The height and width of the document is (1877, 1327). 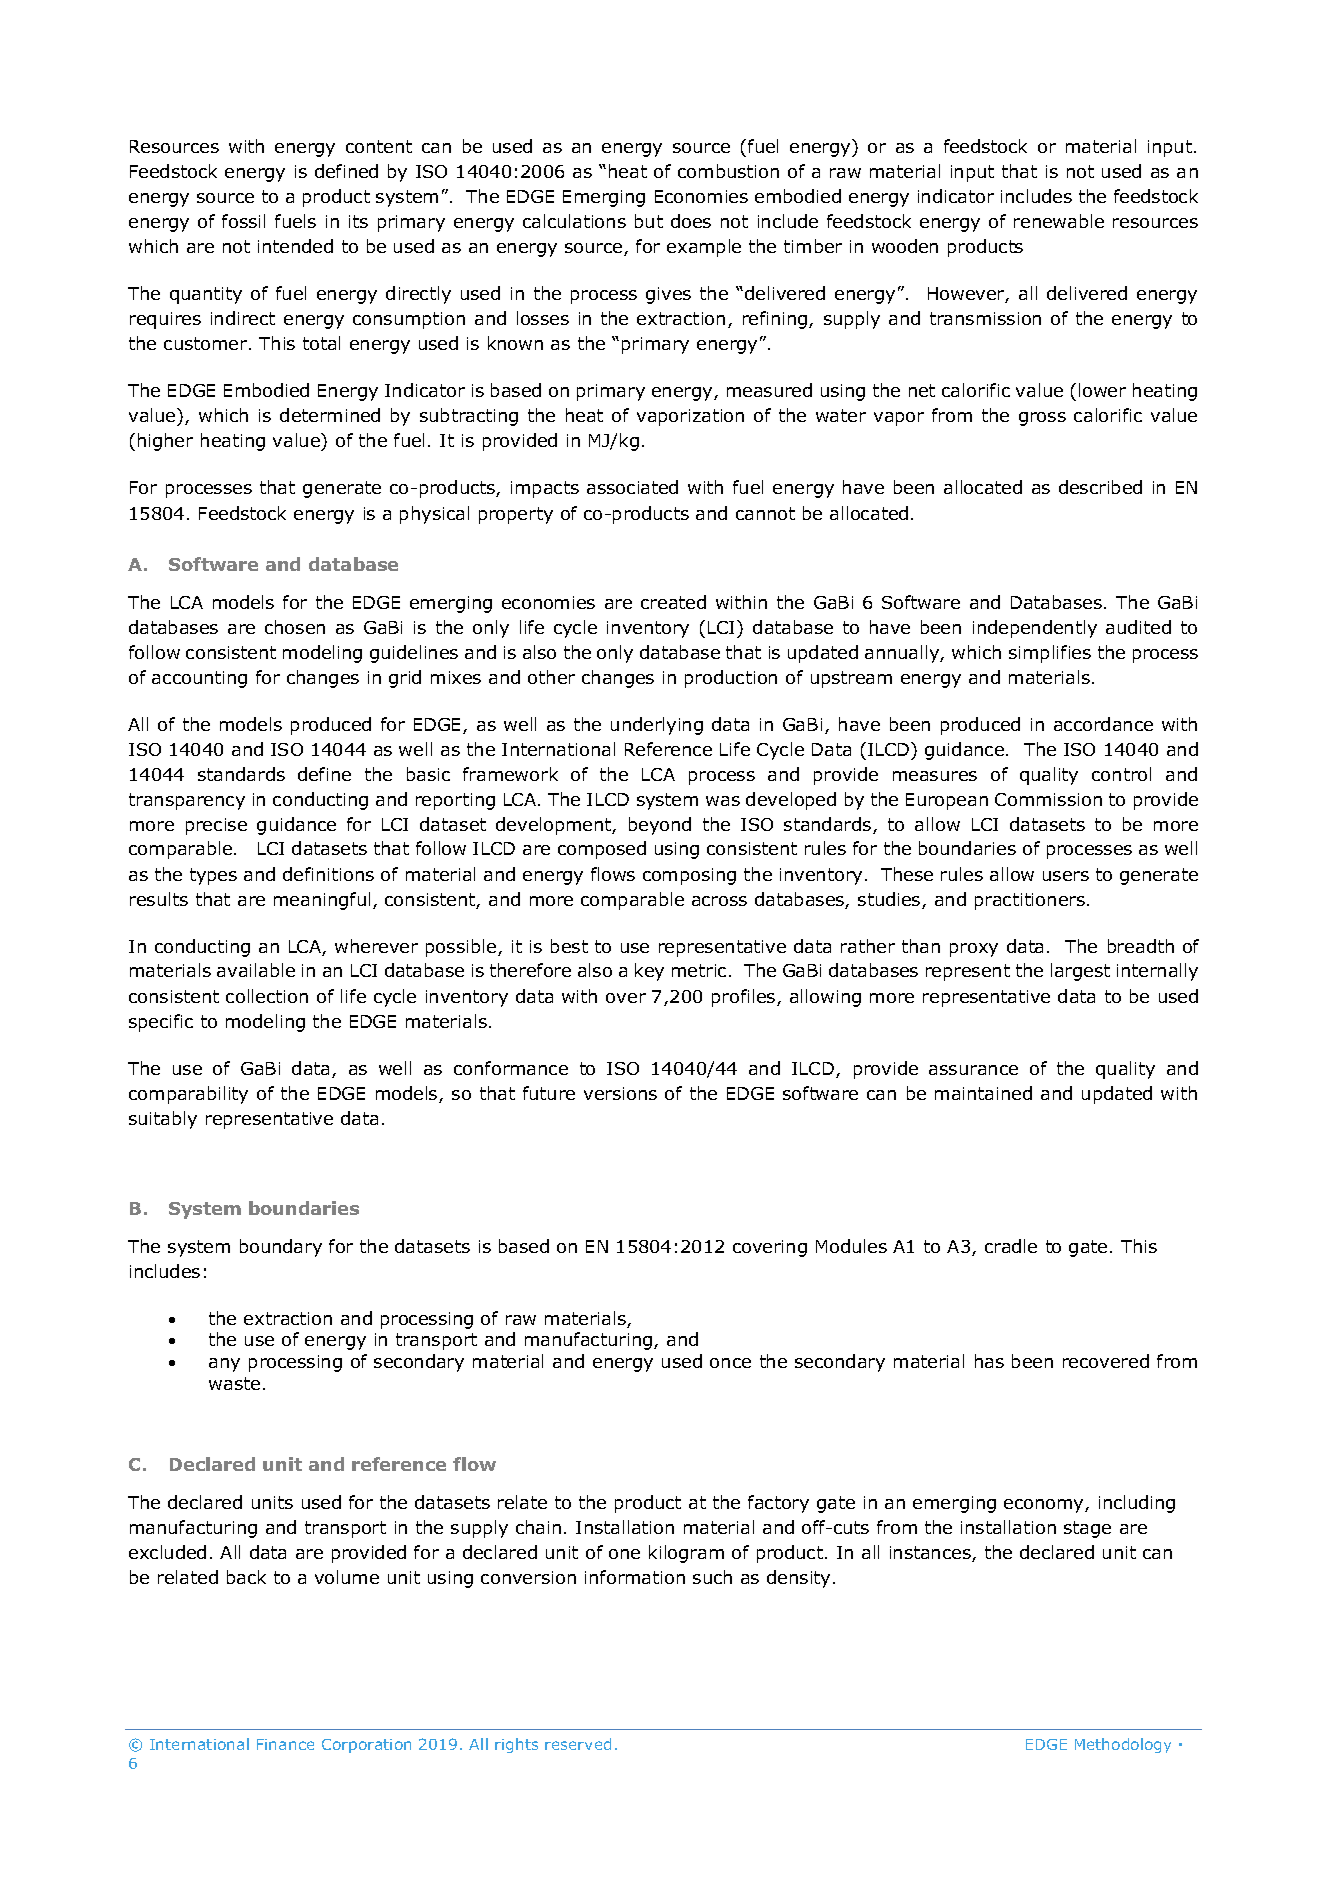 I want to click on has, so click(x=989, y=1361).
